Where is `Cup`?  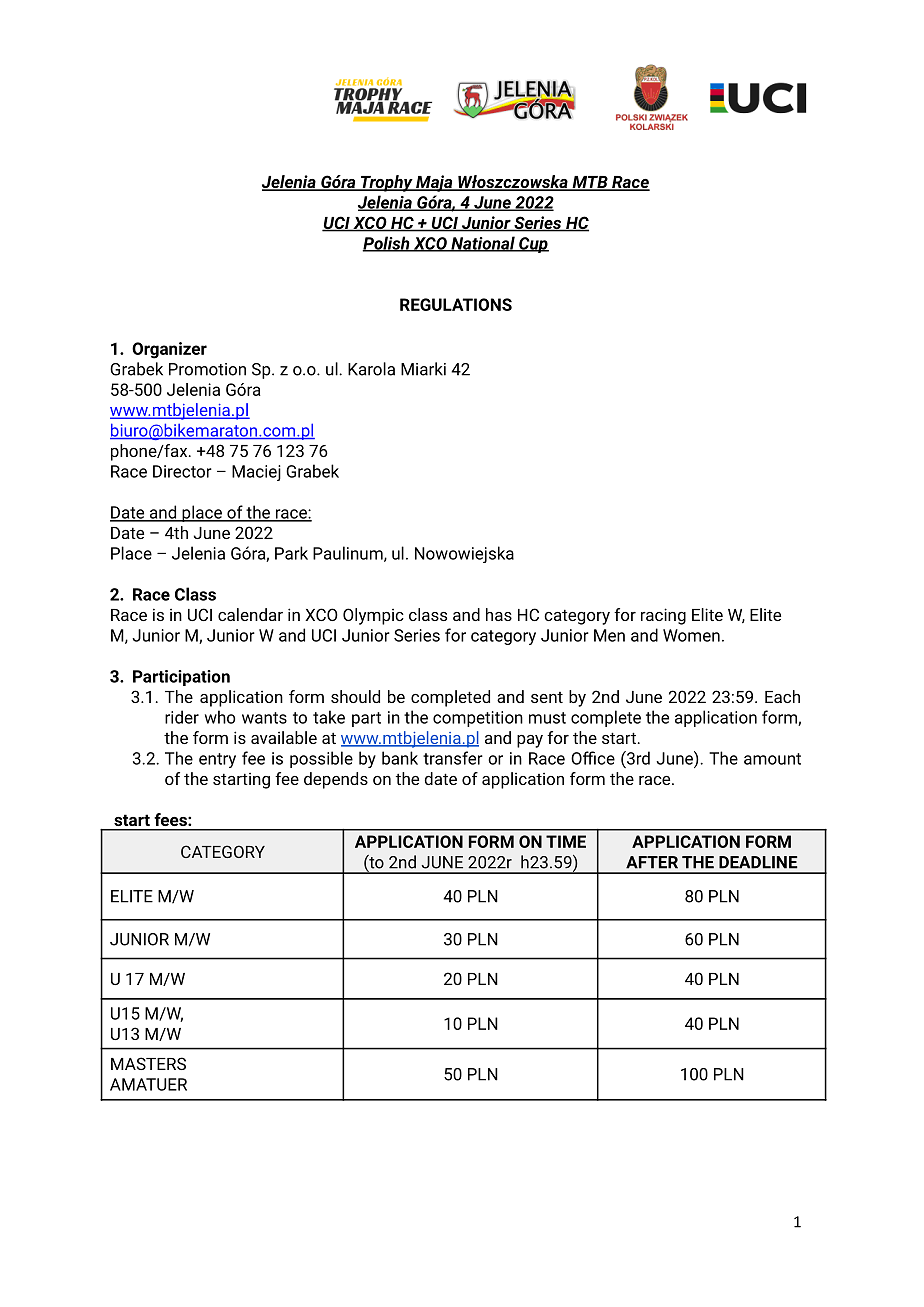 Cup is located at coordinates (533, 245).
